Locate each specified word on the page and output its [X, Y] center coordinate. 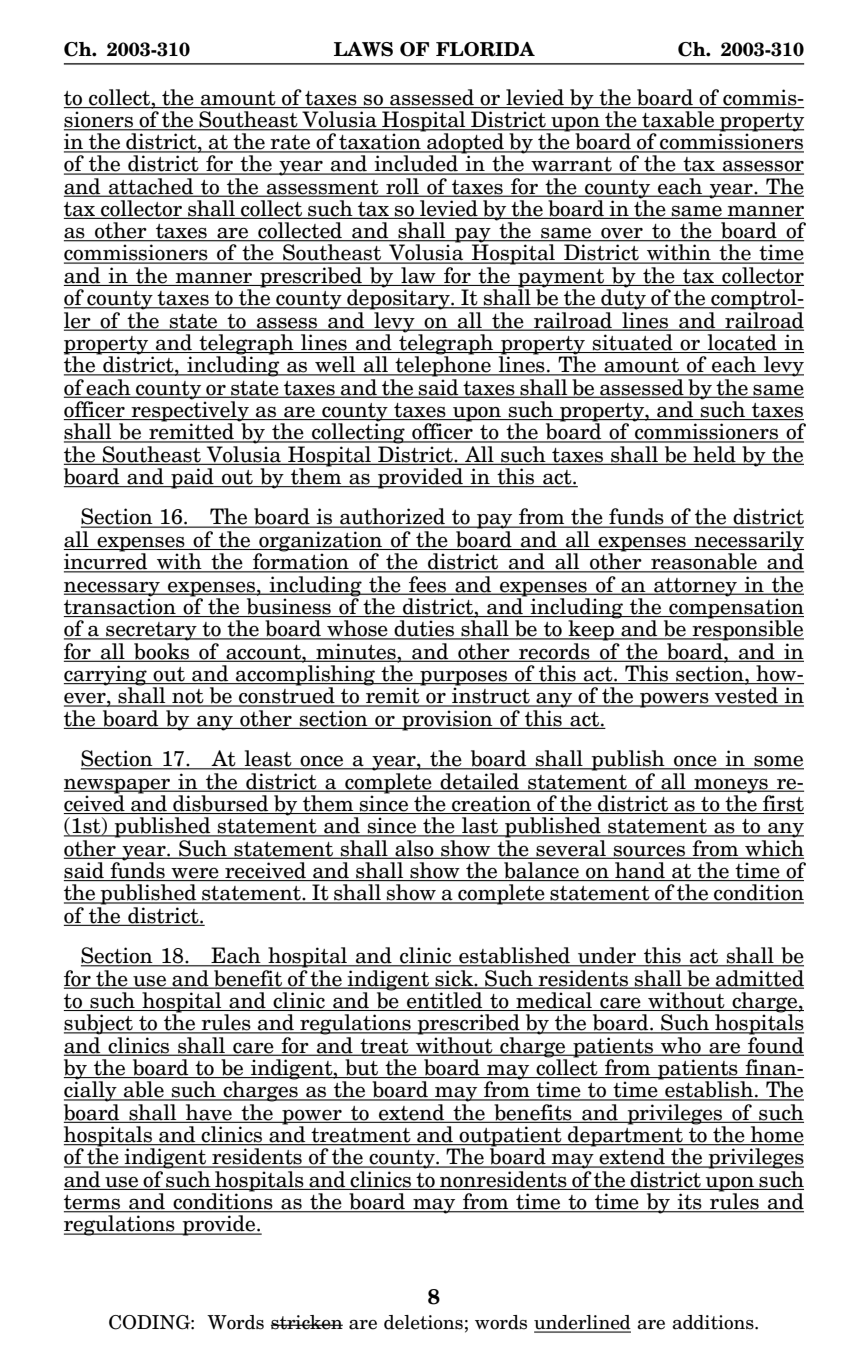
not [188, 697]
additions [714, 1322]
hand [640, 871]
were [195, 874]
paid [192, 478]
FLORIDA [485, 49]
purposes [463, 679]
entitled [445, 1001]
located [742, 343]
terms [93, 1203]
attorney [695, 587]
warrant [571, 165]
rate [291, 143]
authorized [392, 517]
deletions [423, 1322]
